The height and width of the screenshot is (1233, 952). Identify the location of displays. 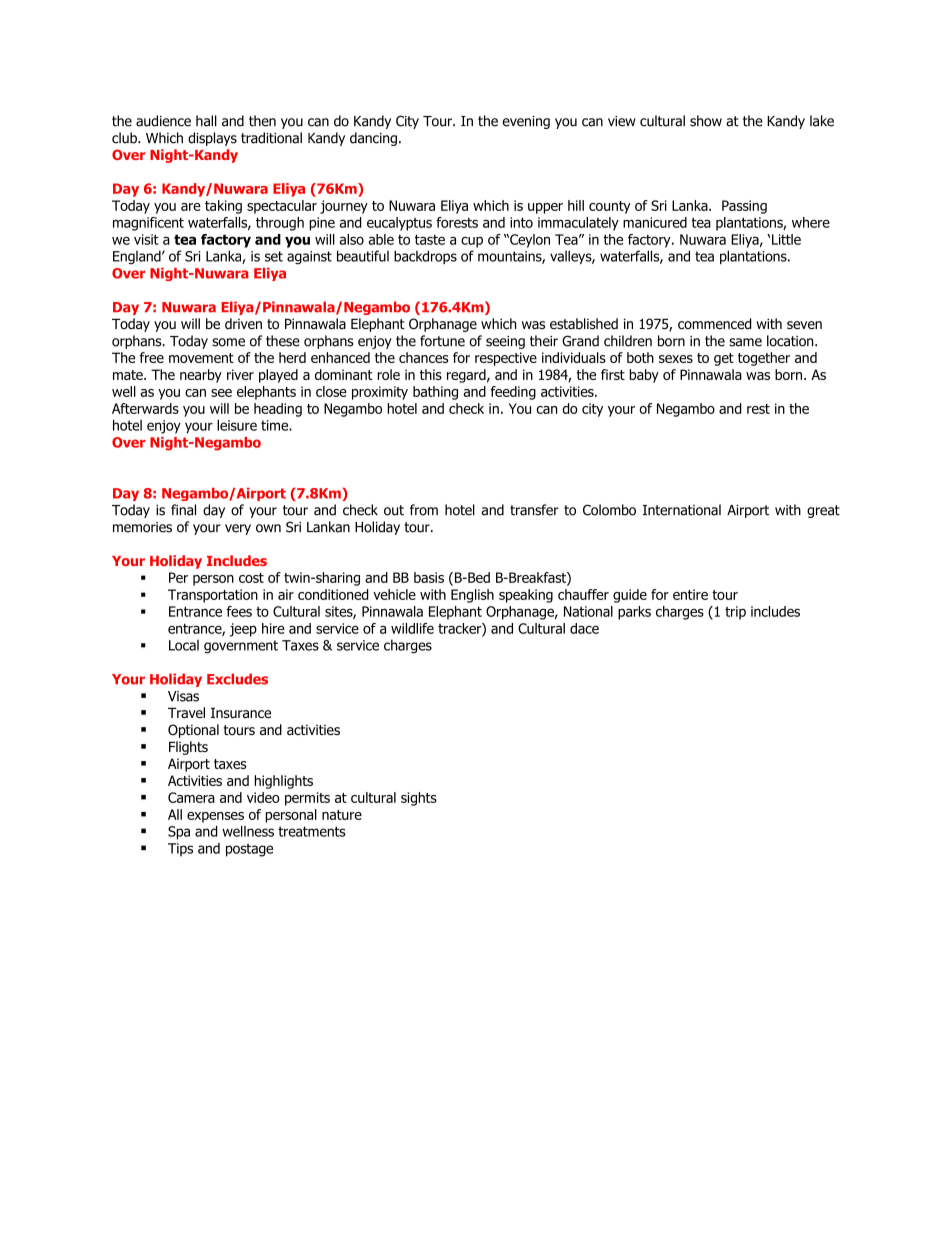
(212, 139).
